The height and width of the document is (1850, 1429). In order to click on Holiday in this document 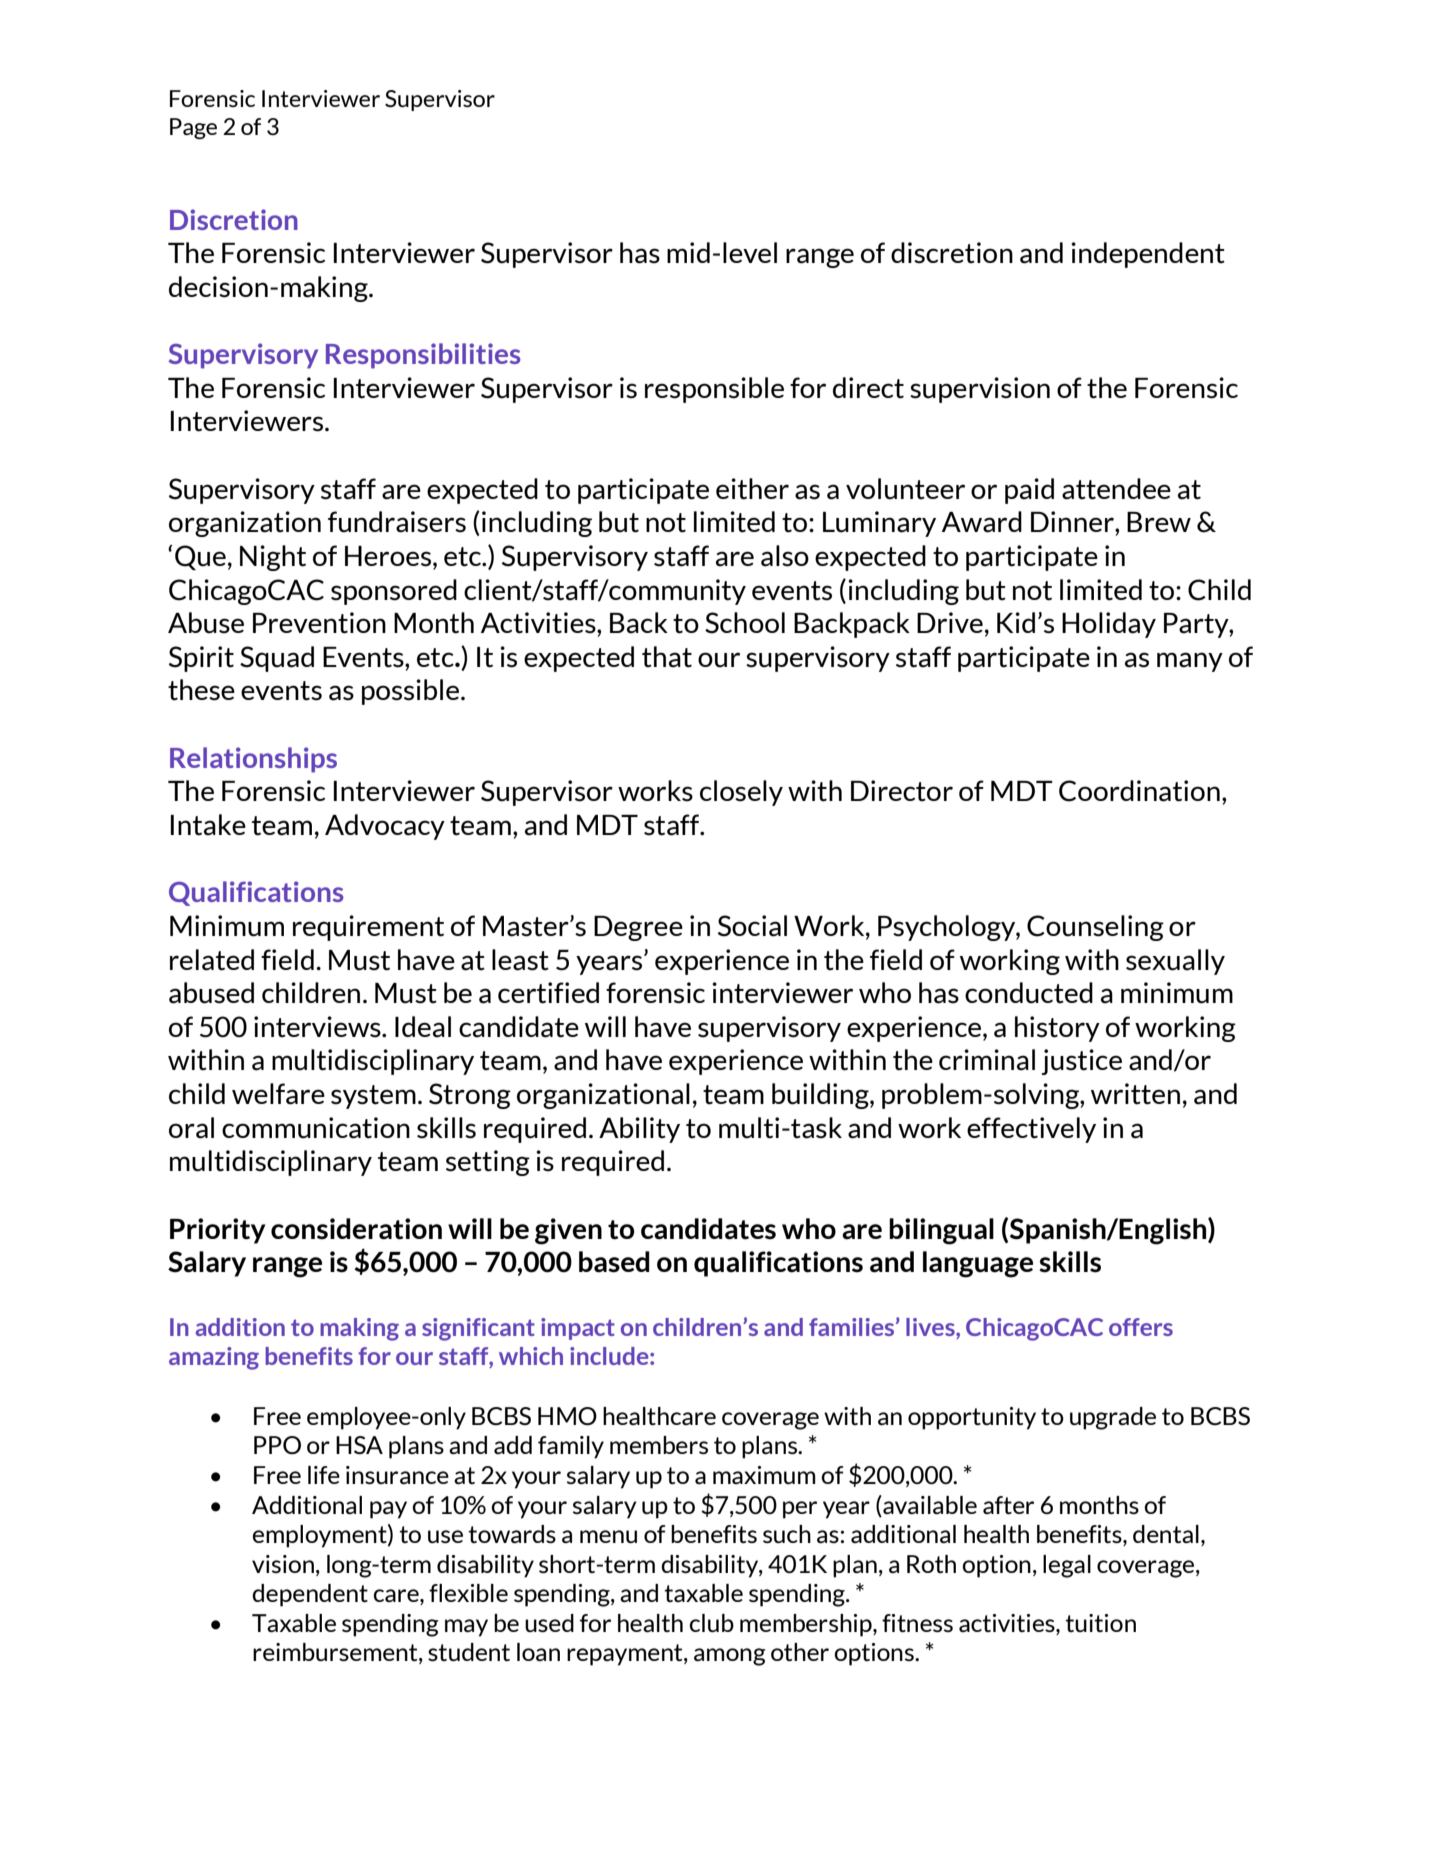, I will do `click(1109, 625)`.
